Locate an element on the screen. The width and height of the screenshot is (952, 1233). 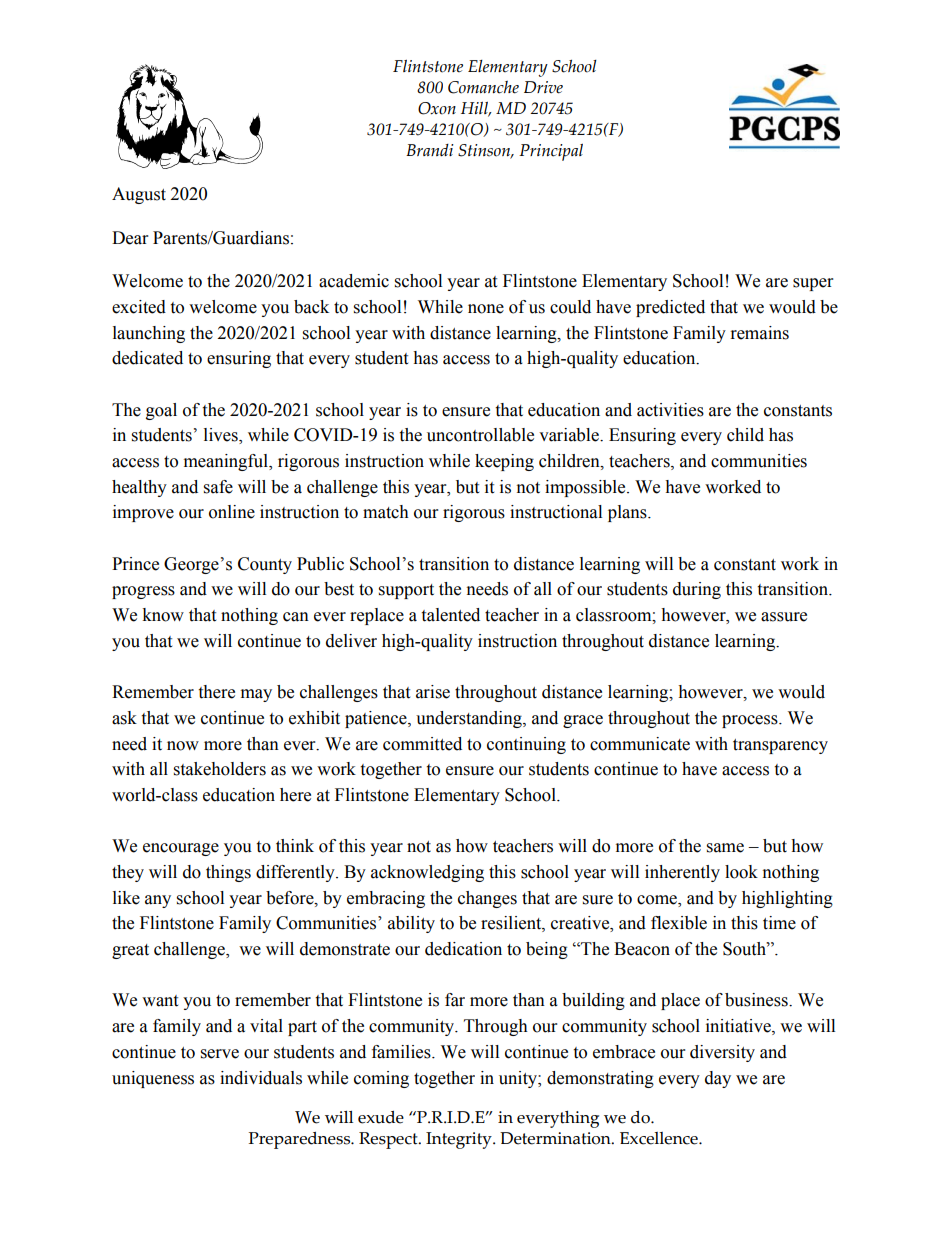
uniqueness is located at coordinates (153, 1079).
